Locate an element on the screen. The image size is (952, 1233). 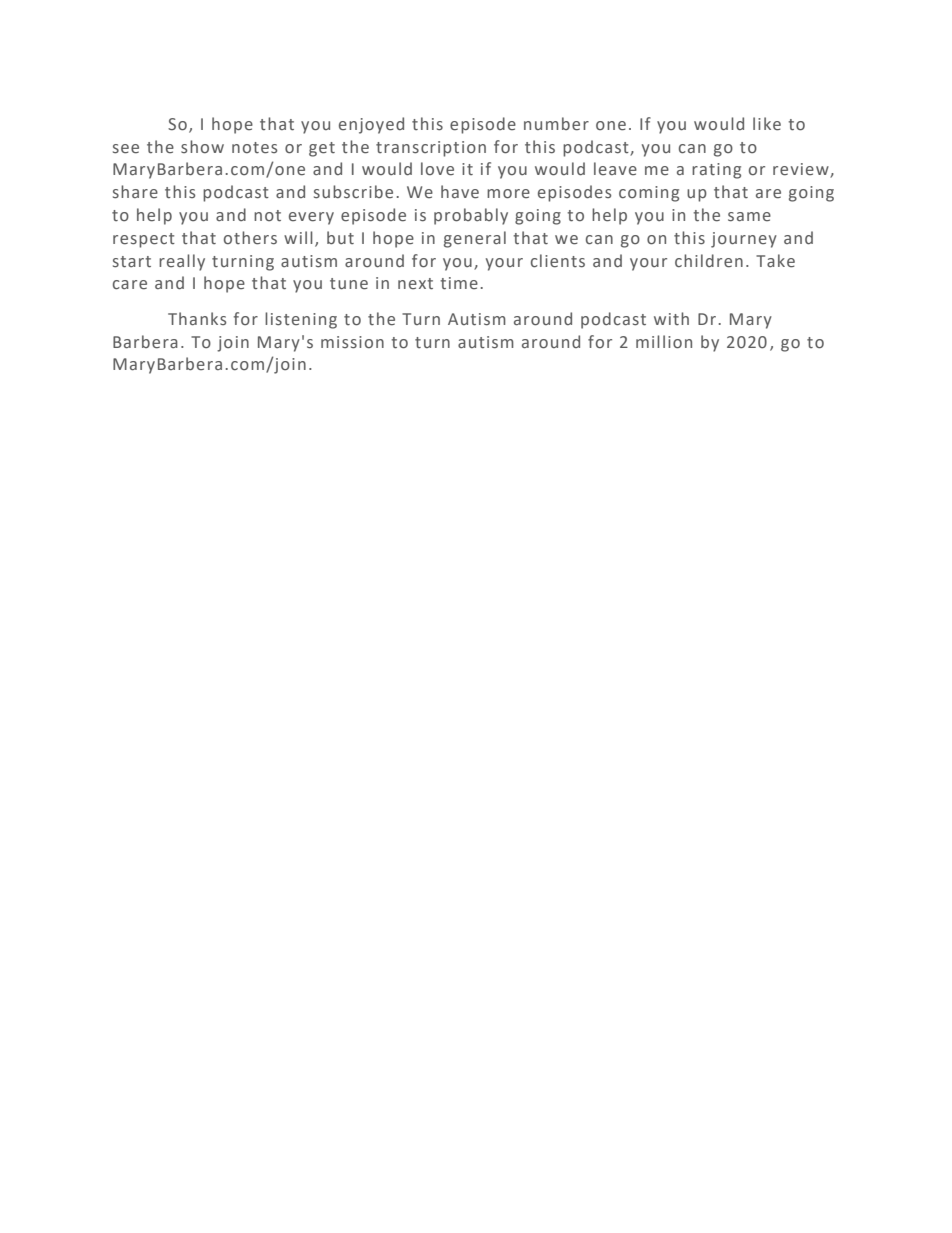
share is located at coordinates (135, 192).
